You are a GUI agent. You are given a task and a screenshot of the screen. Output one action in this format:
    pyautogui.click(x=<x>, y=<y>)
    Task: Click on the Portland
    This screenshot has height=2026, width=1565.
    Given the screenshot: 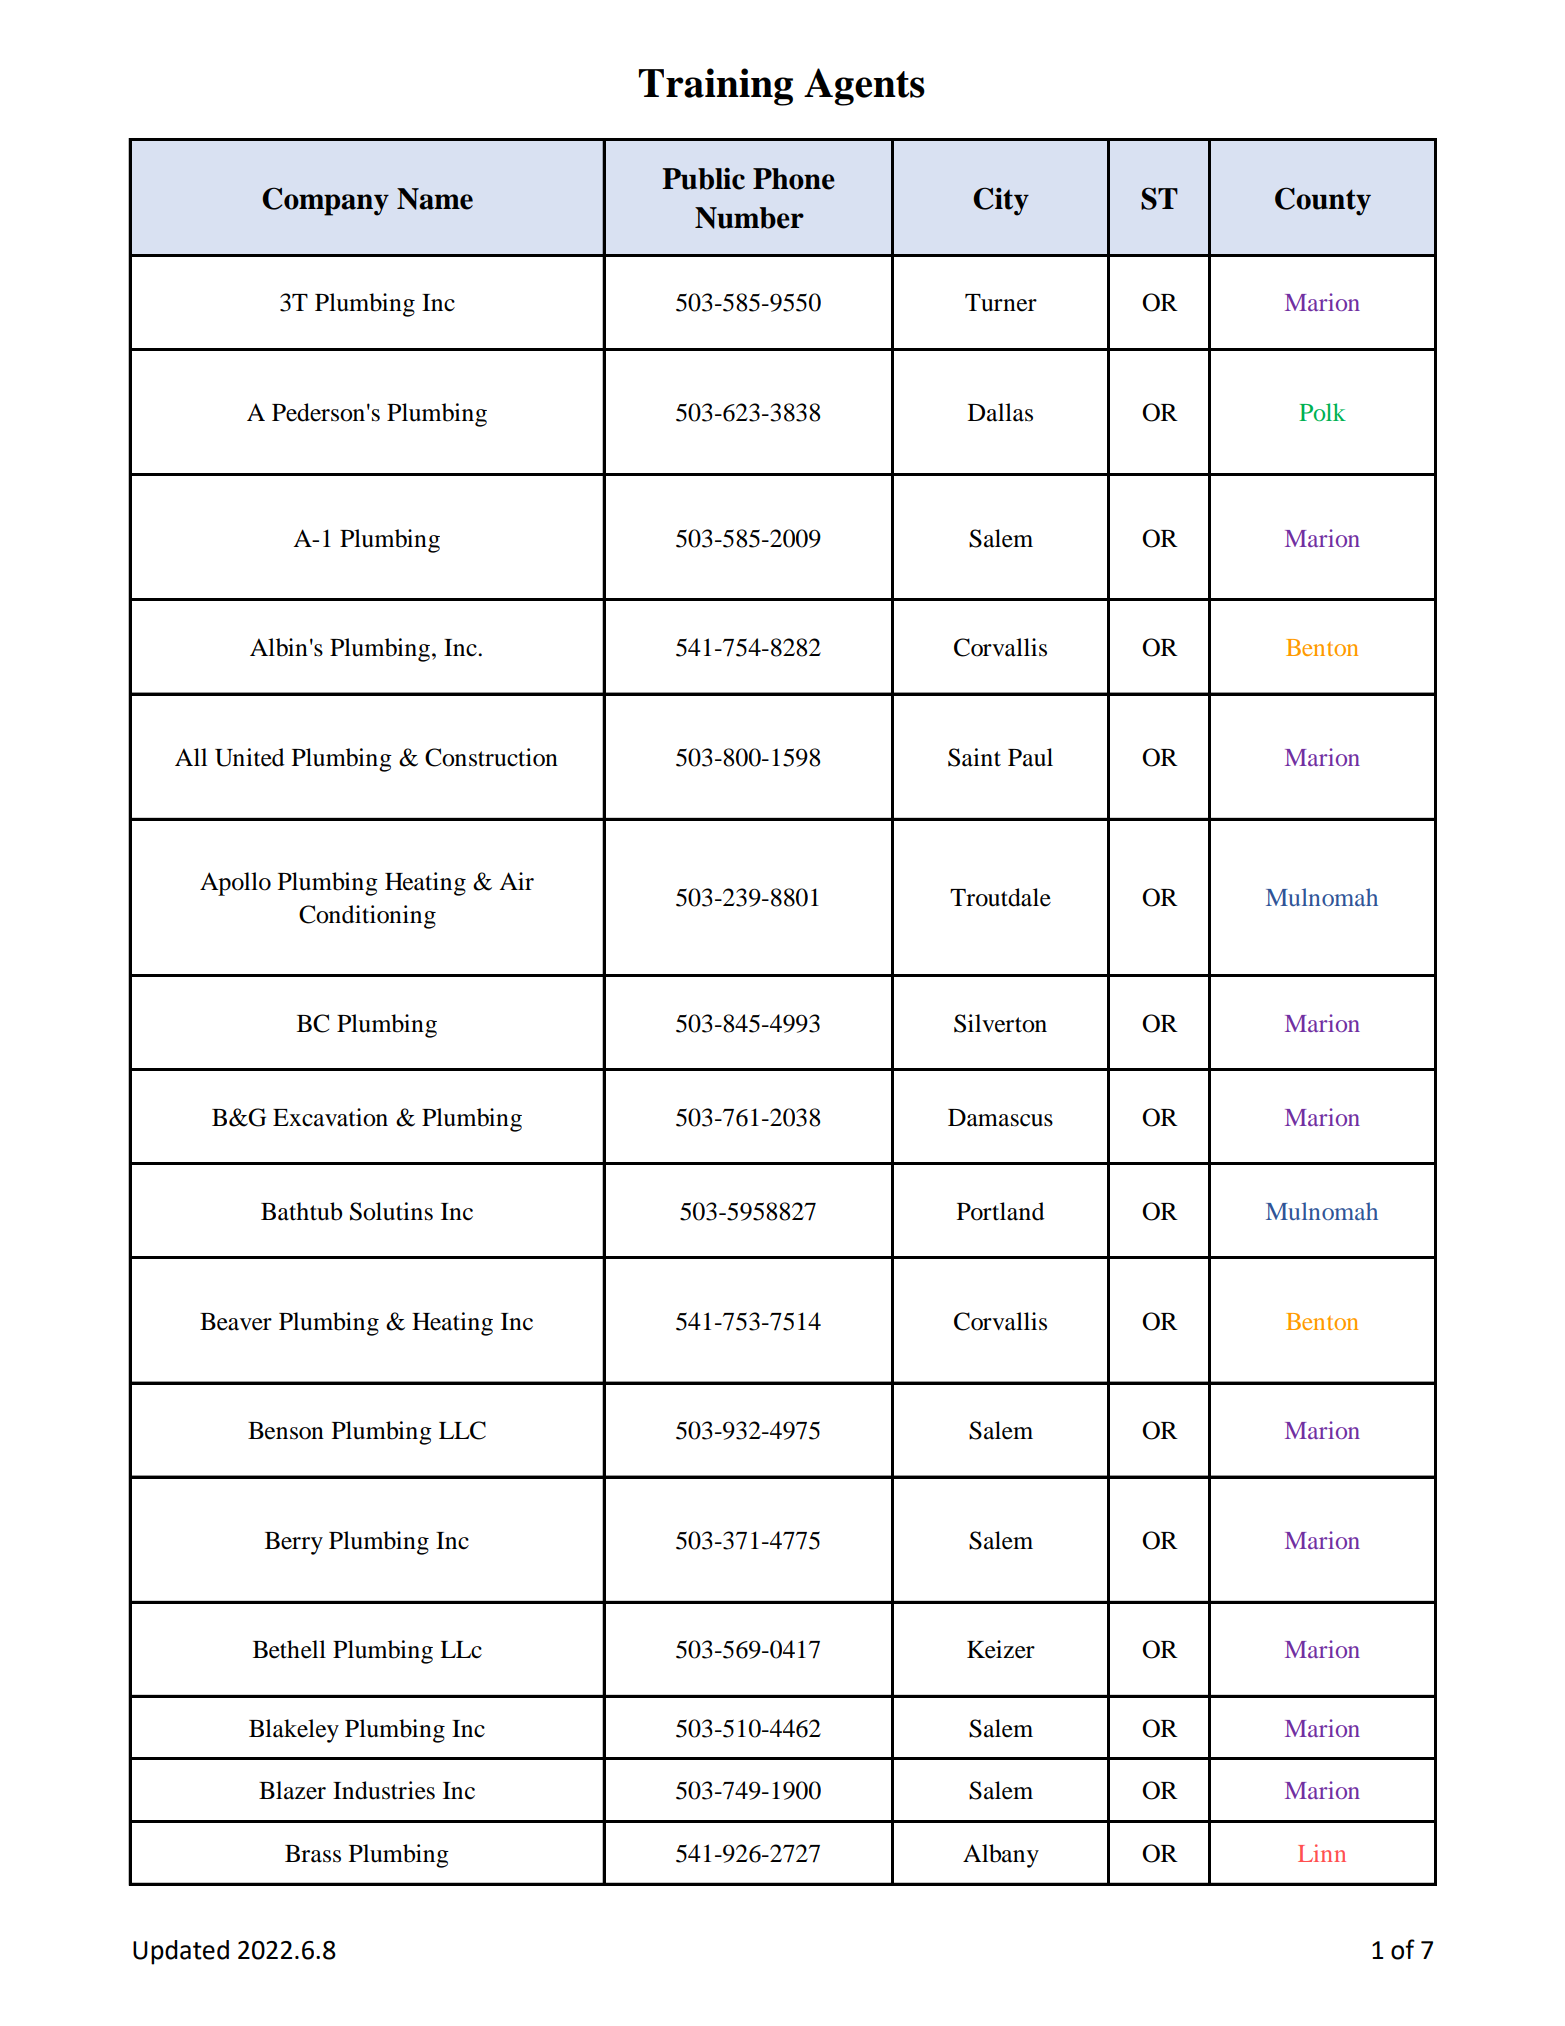 What is the action you would take?
    pyautogui.click(x=1001, y=1211)
